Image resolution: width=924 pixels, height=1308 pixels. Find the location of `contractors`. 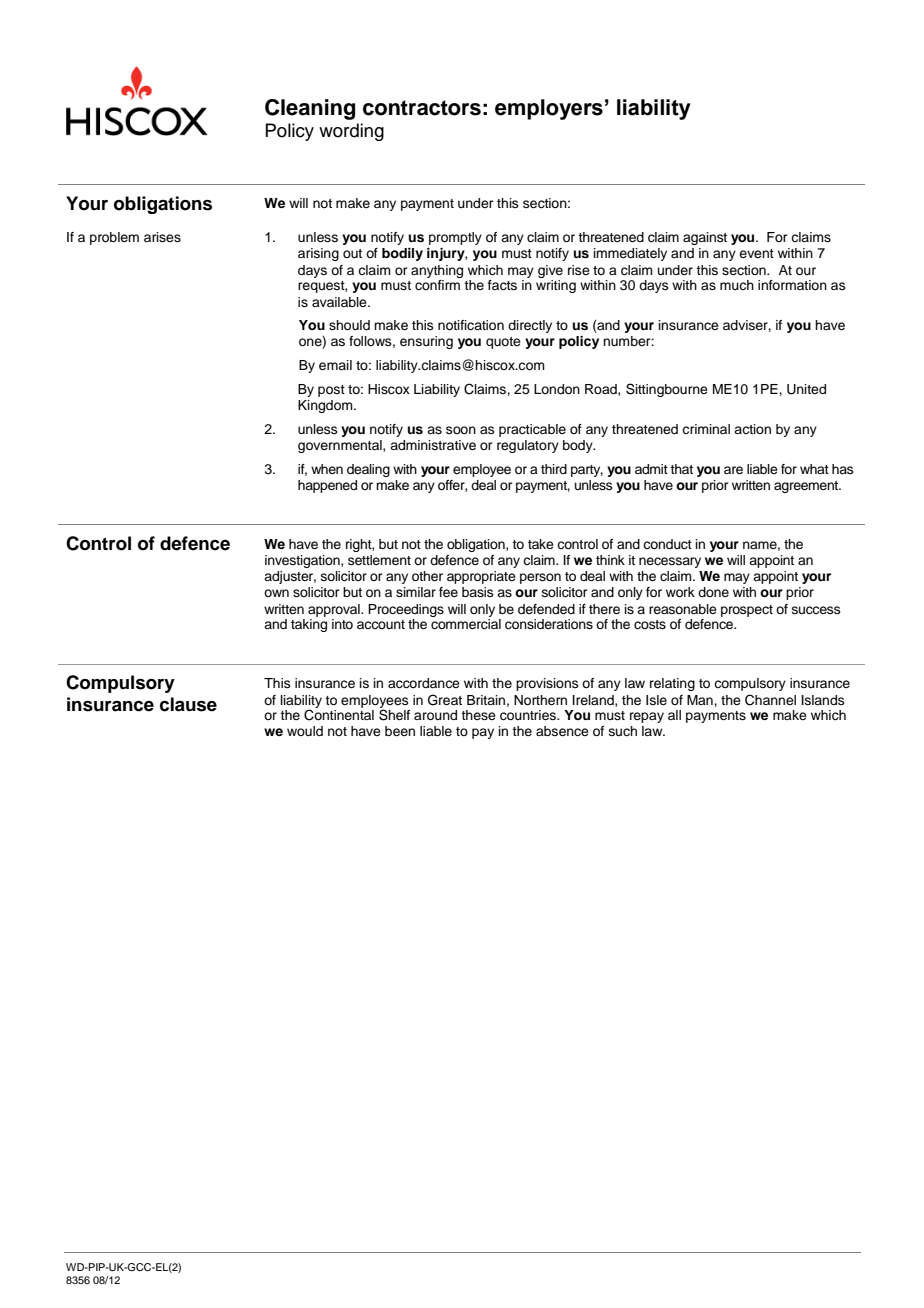

contractors is located at coordinates (422, 108).
